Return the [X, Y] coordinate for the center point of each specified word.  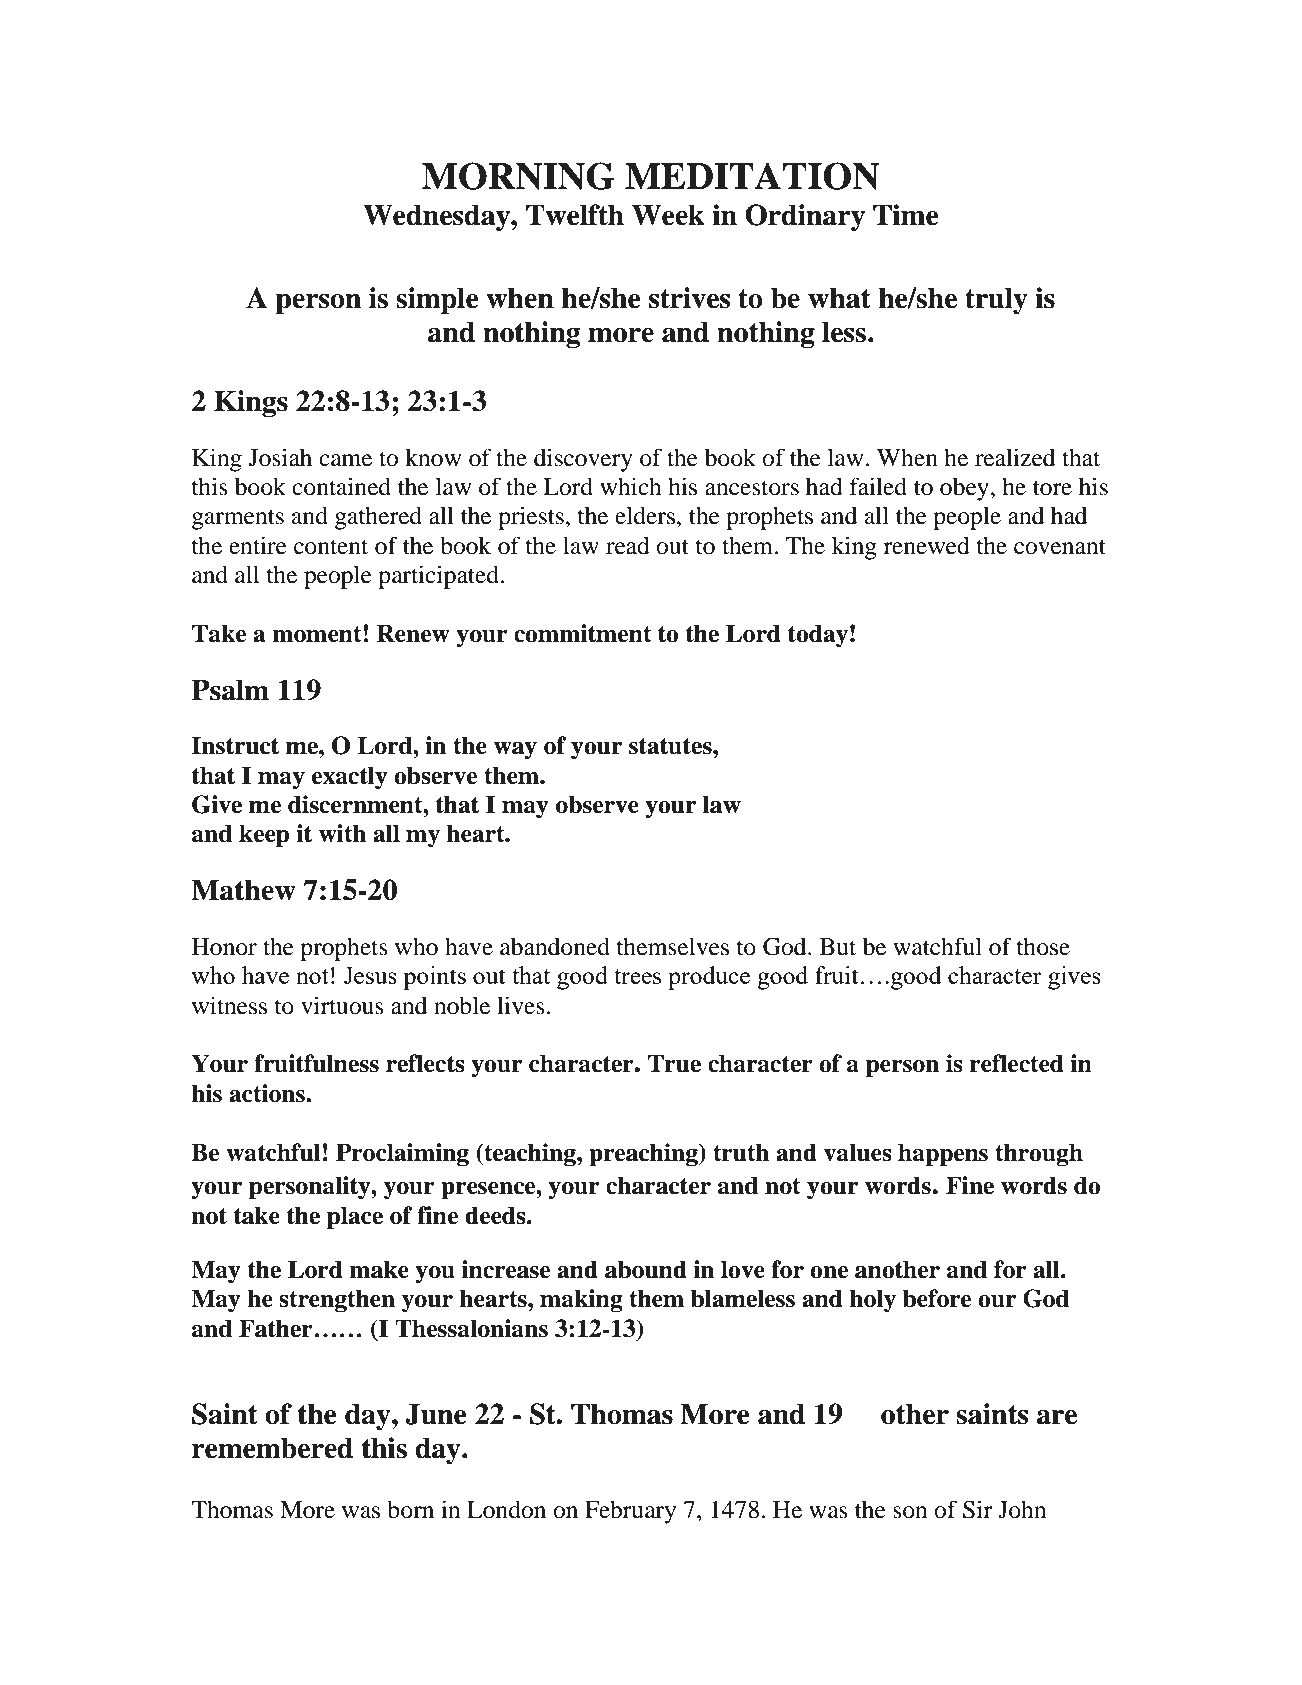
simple [437, 300]
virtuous [342, 1005]
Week [668, 215]
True [674, 1063]
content [331, 547]
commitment [583, 633]
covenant [1060, 547]
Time [906, 215]
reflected [1016, 1063]
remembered [272, 1448]
